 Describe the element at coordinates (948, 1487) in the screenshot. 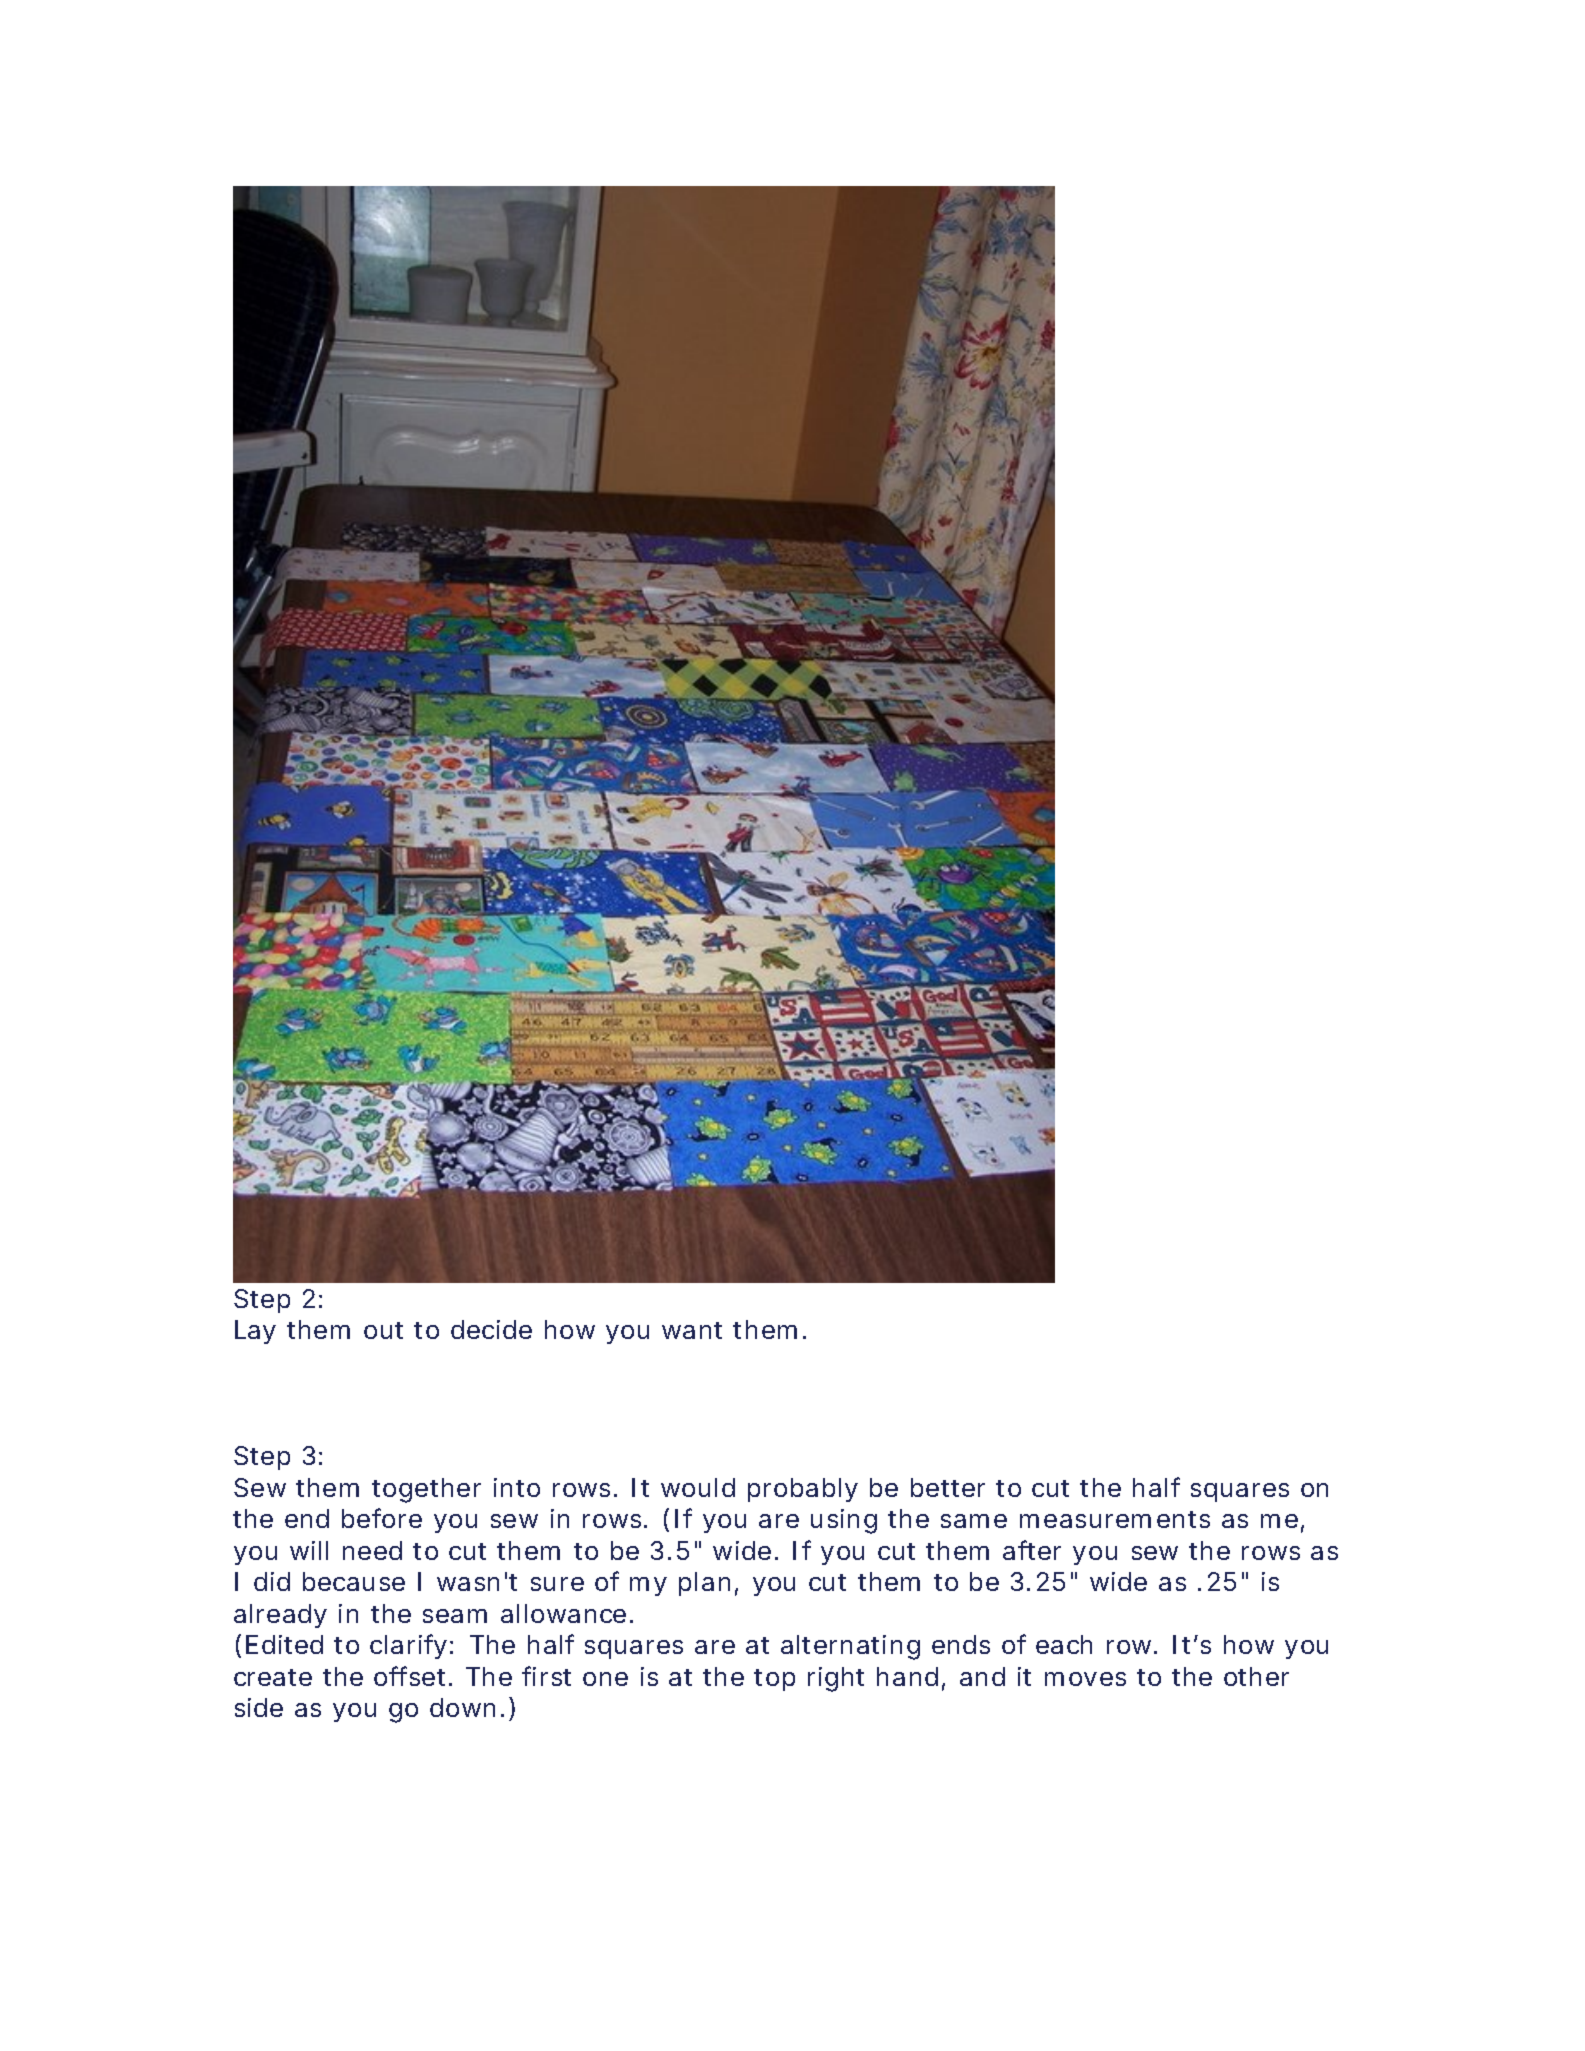

I see `better` at that location.
